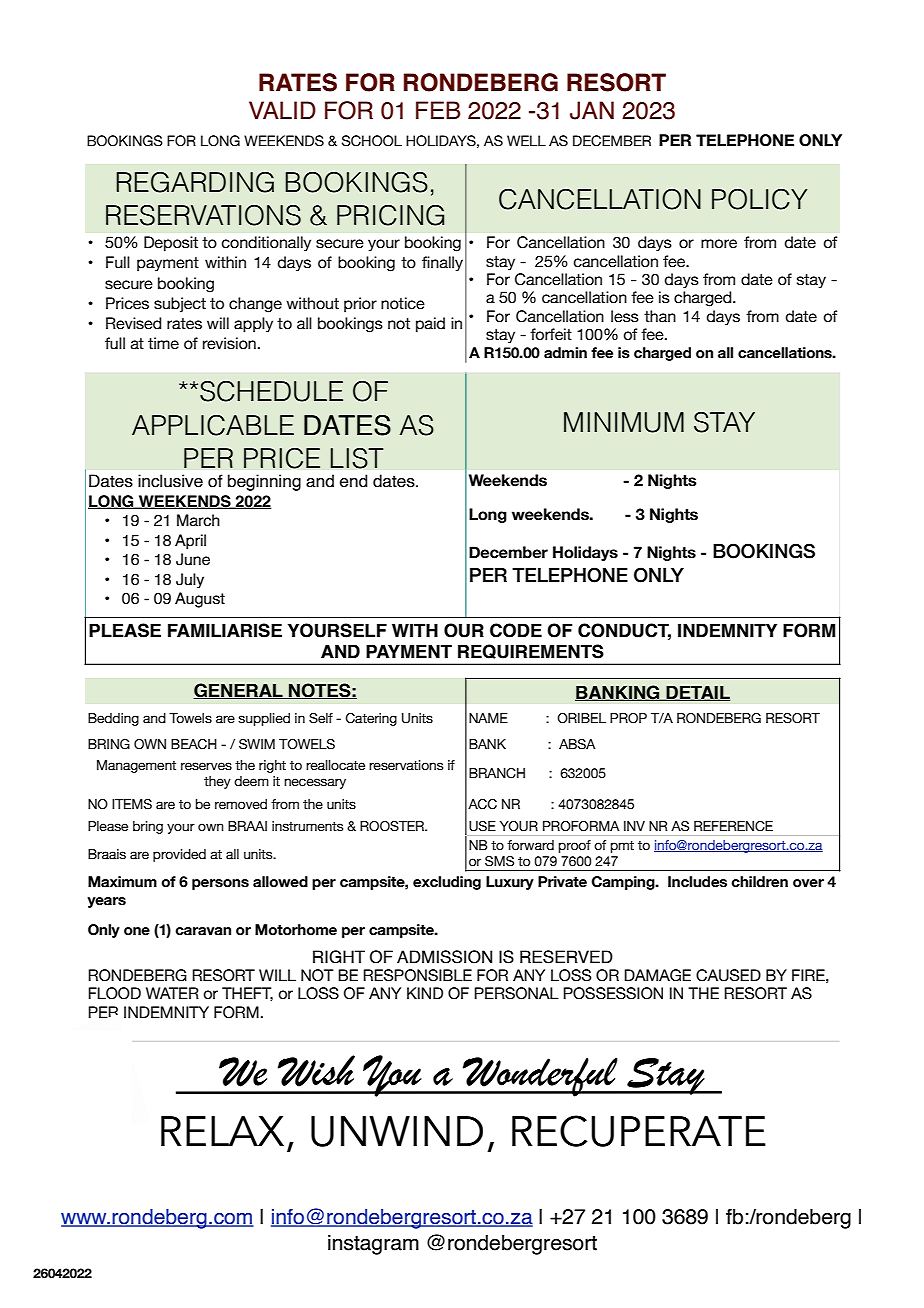 This image has height=1308, width=924. Describe the element at coordinates (488, 718) in the image. I see `NAME` at that location.
